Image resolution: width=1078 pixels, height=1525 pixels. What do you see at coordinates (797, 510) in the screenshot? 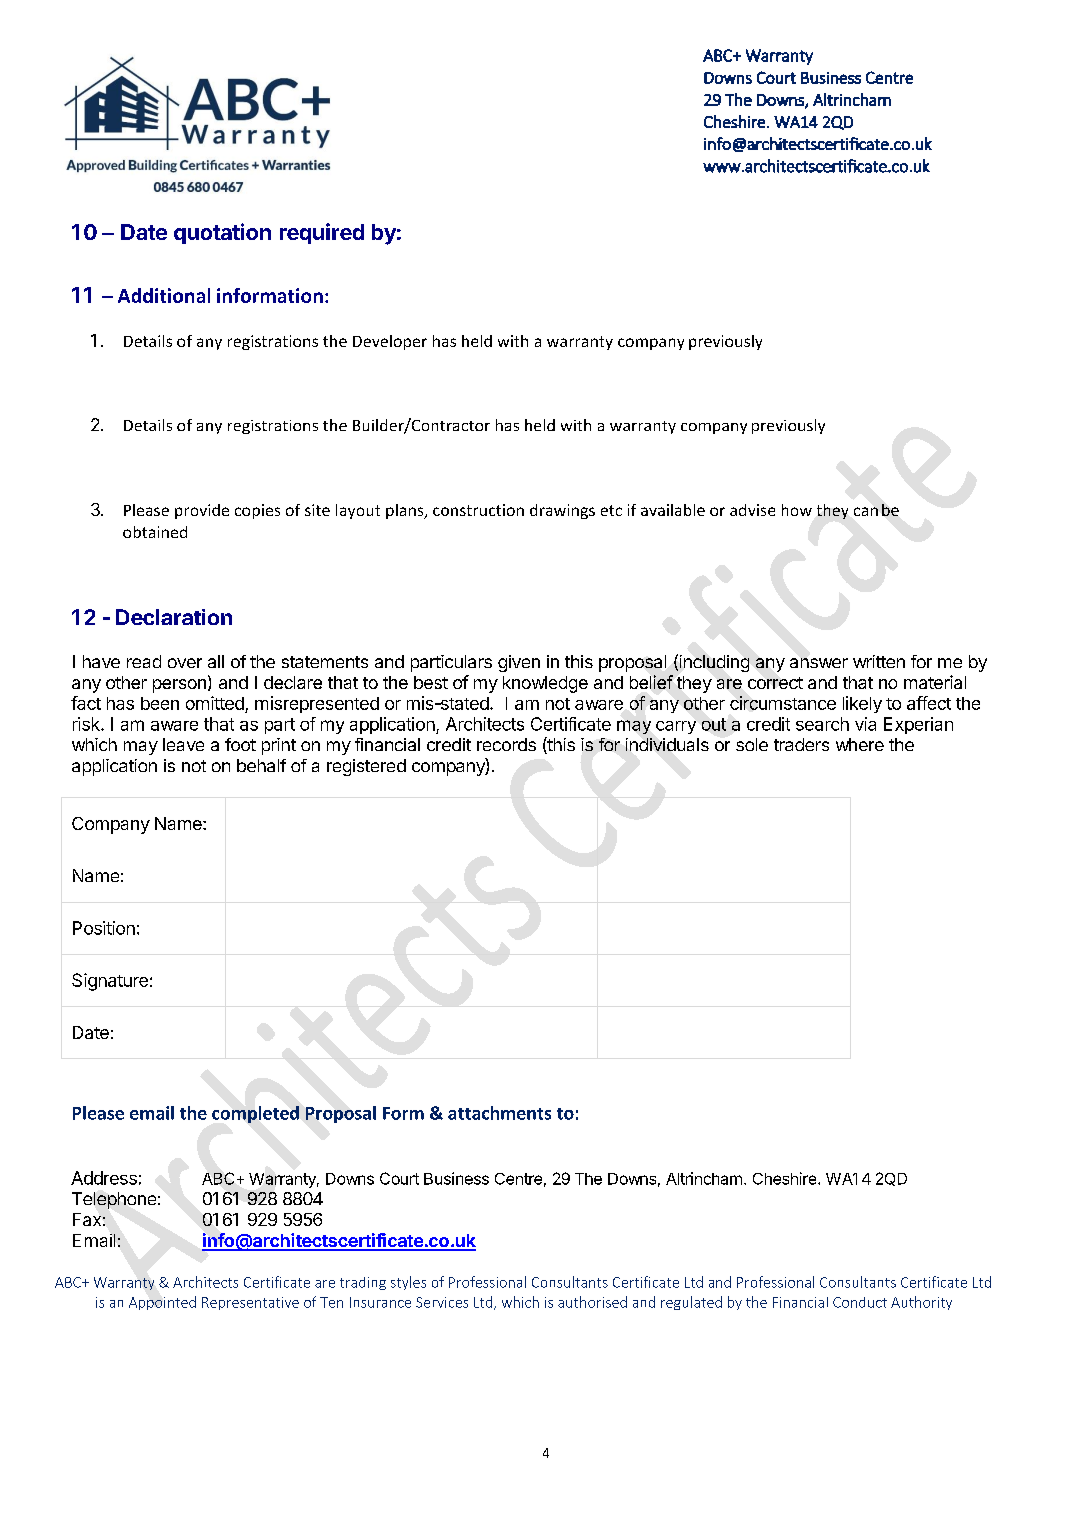
I see `how` at bounding box center [797, 510].
